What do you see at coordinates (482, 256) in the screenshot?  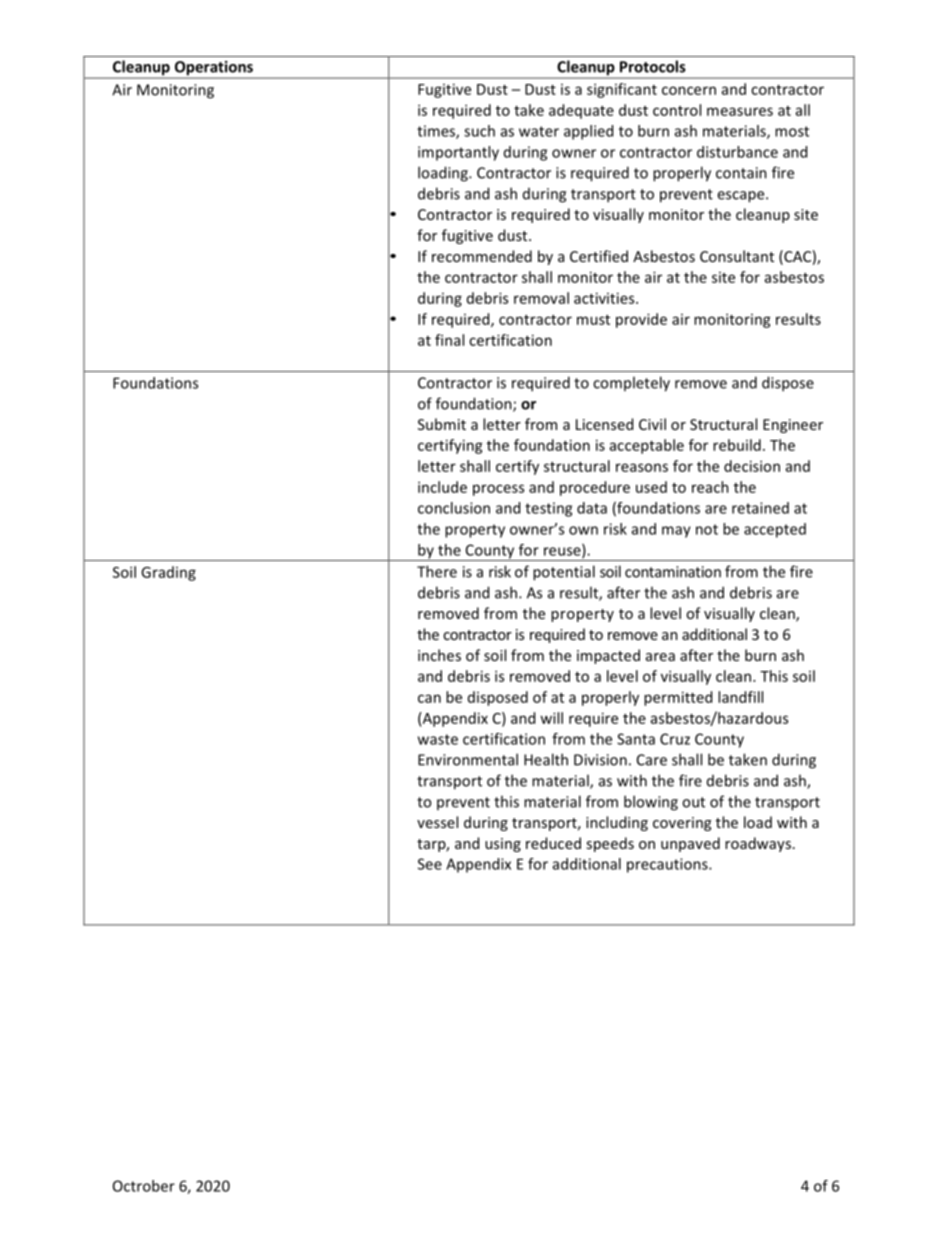 I see `recommended` at bounding box center [482, 256].
